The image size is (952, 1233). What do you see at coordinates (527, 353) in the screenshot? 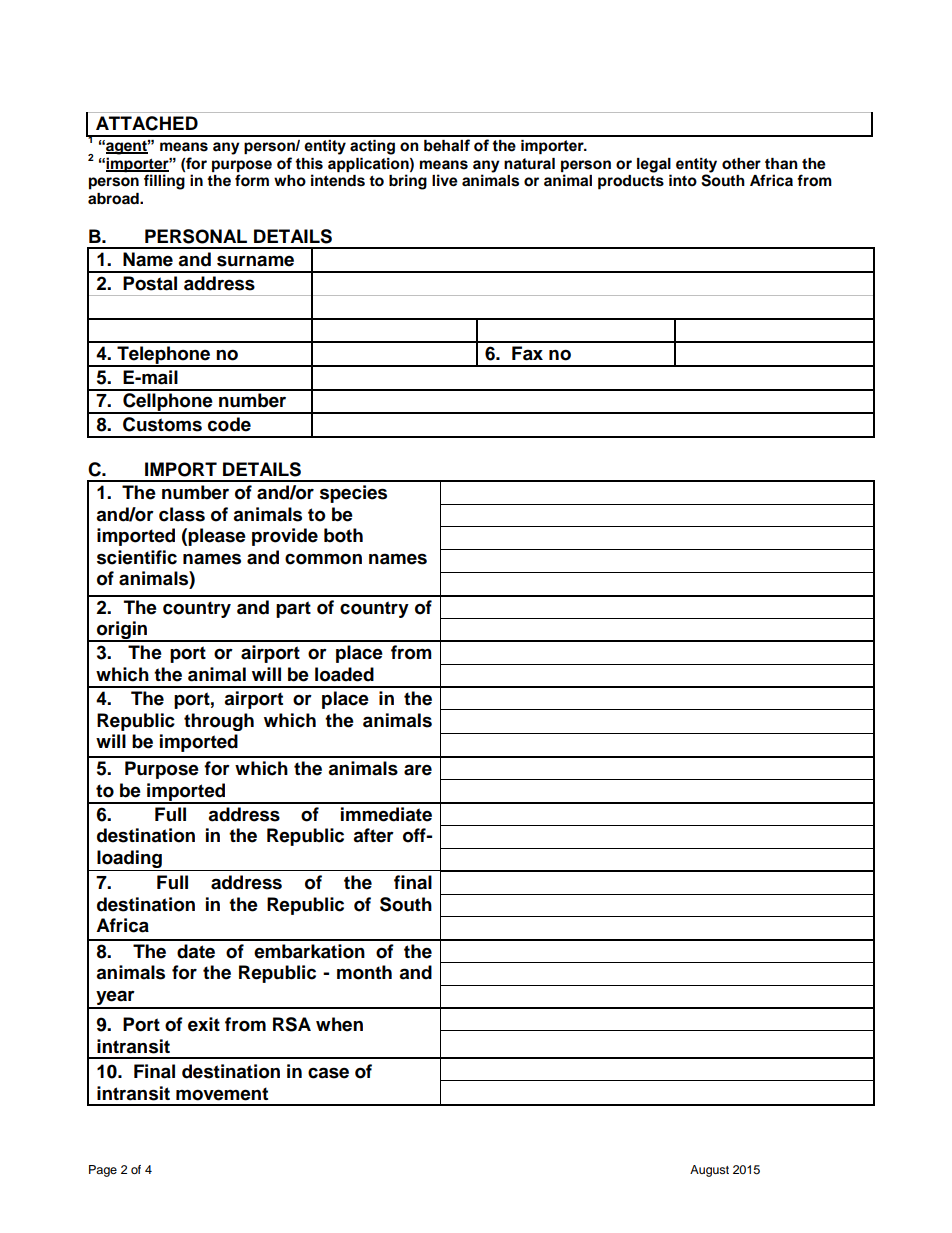
I see `Fax` at bounding box center [527, 353].
